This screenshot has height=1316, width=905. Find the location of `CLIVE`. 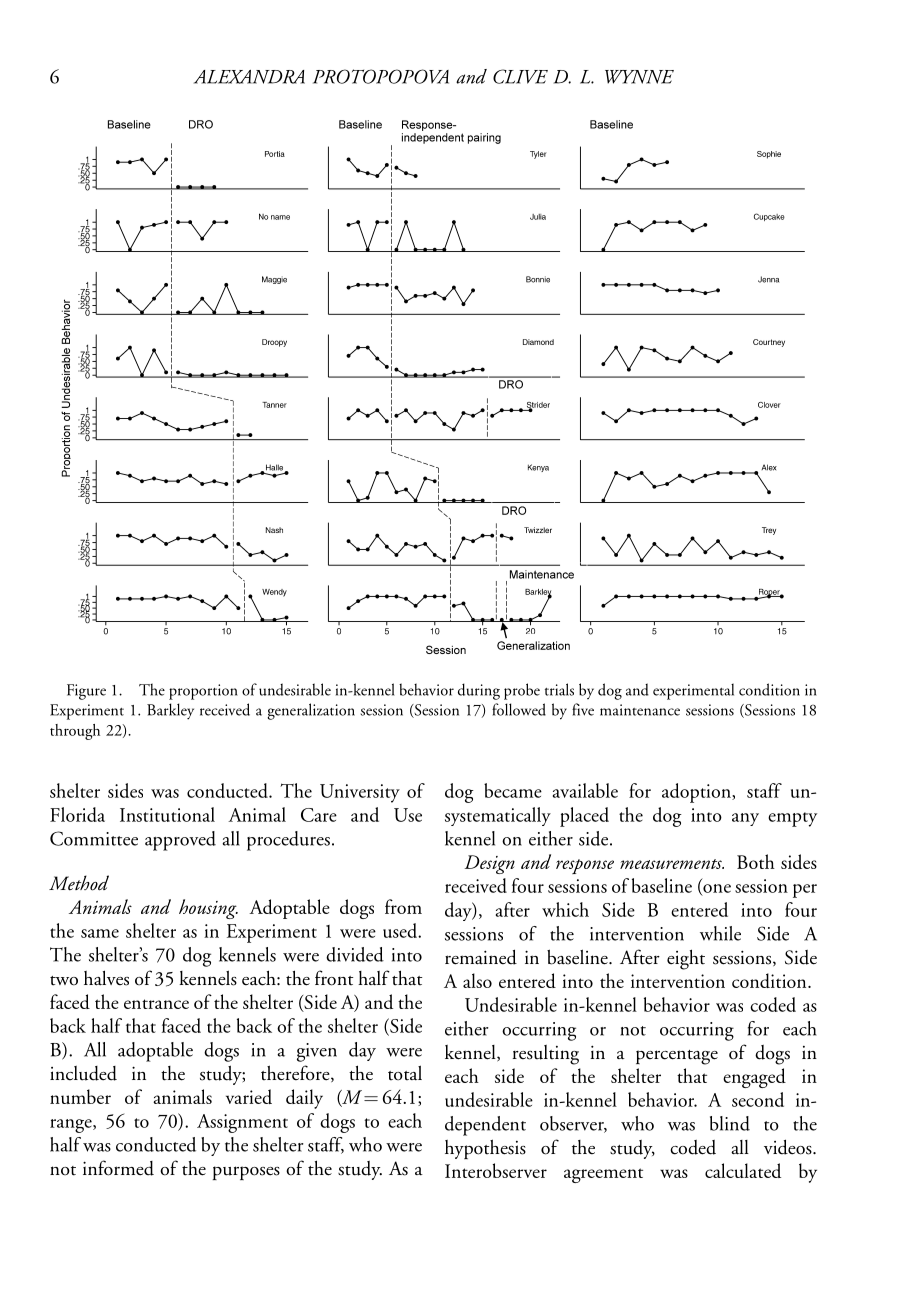

CLIVE is located at coordinates (520, 76).
